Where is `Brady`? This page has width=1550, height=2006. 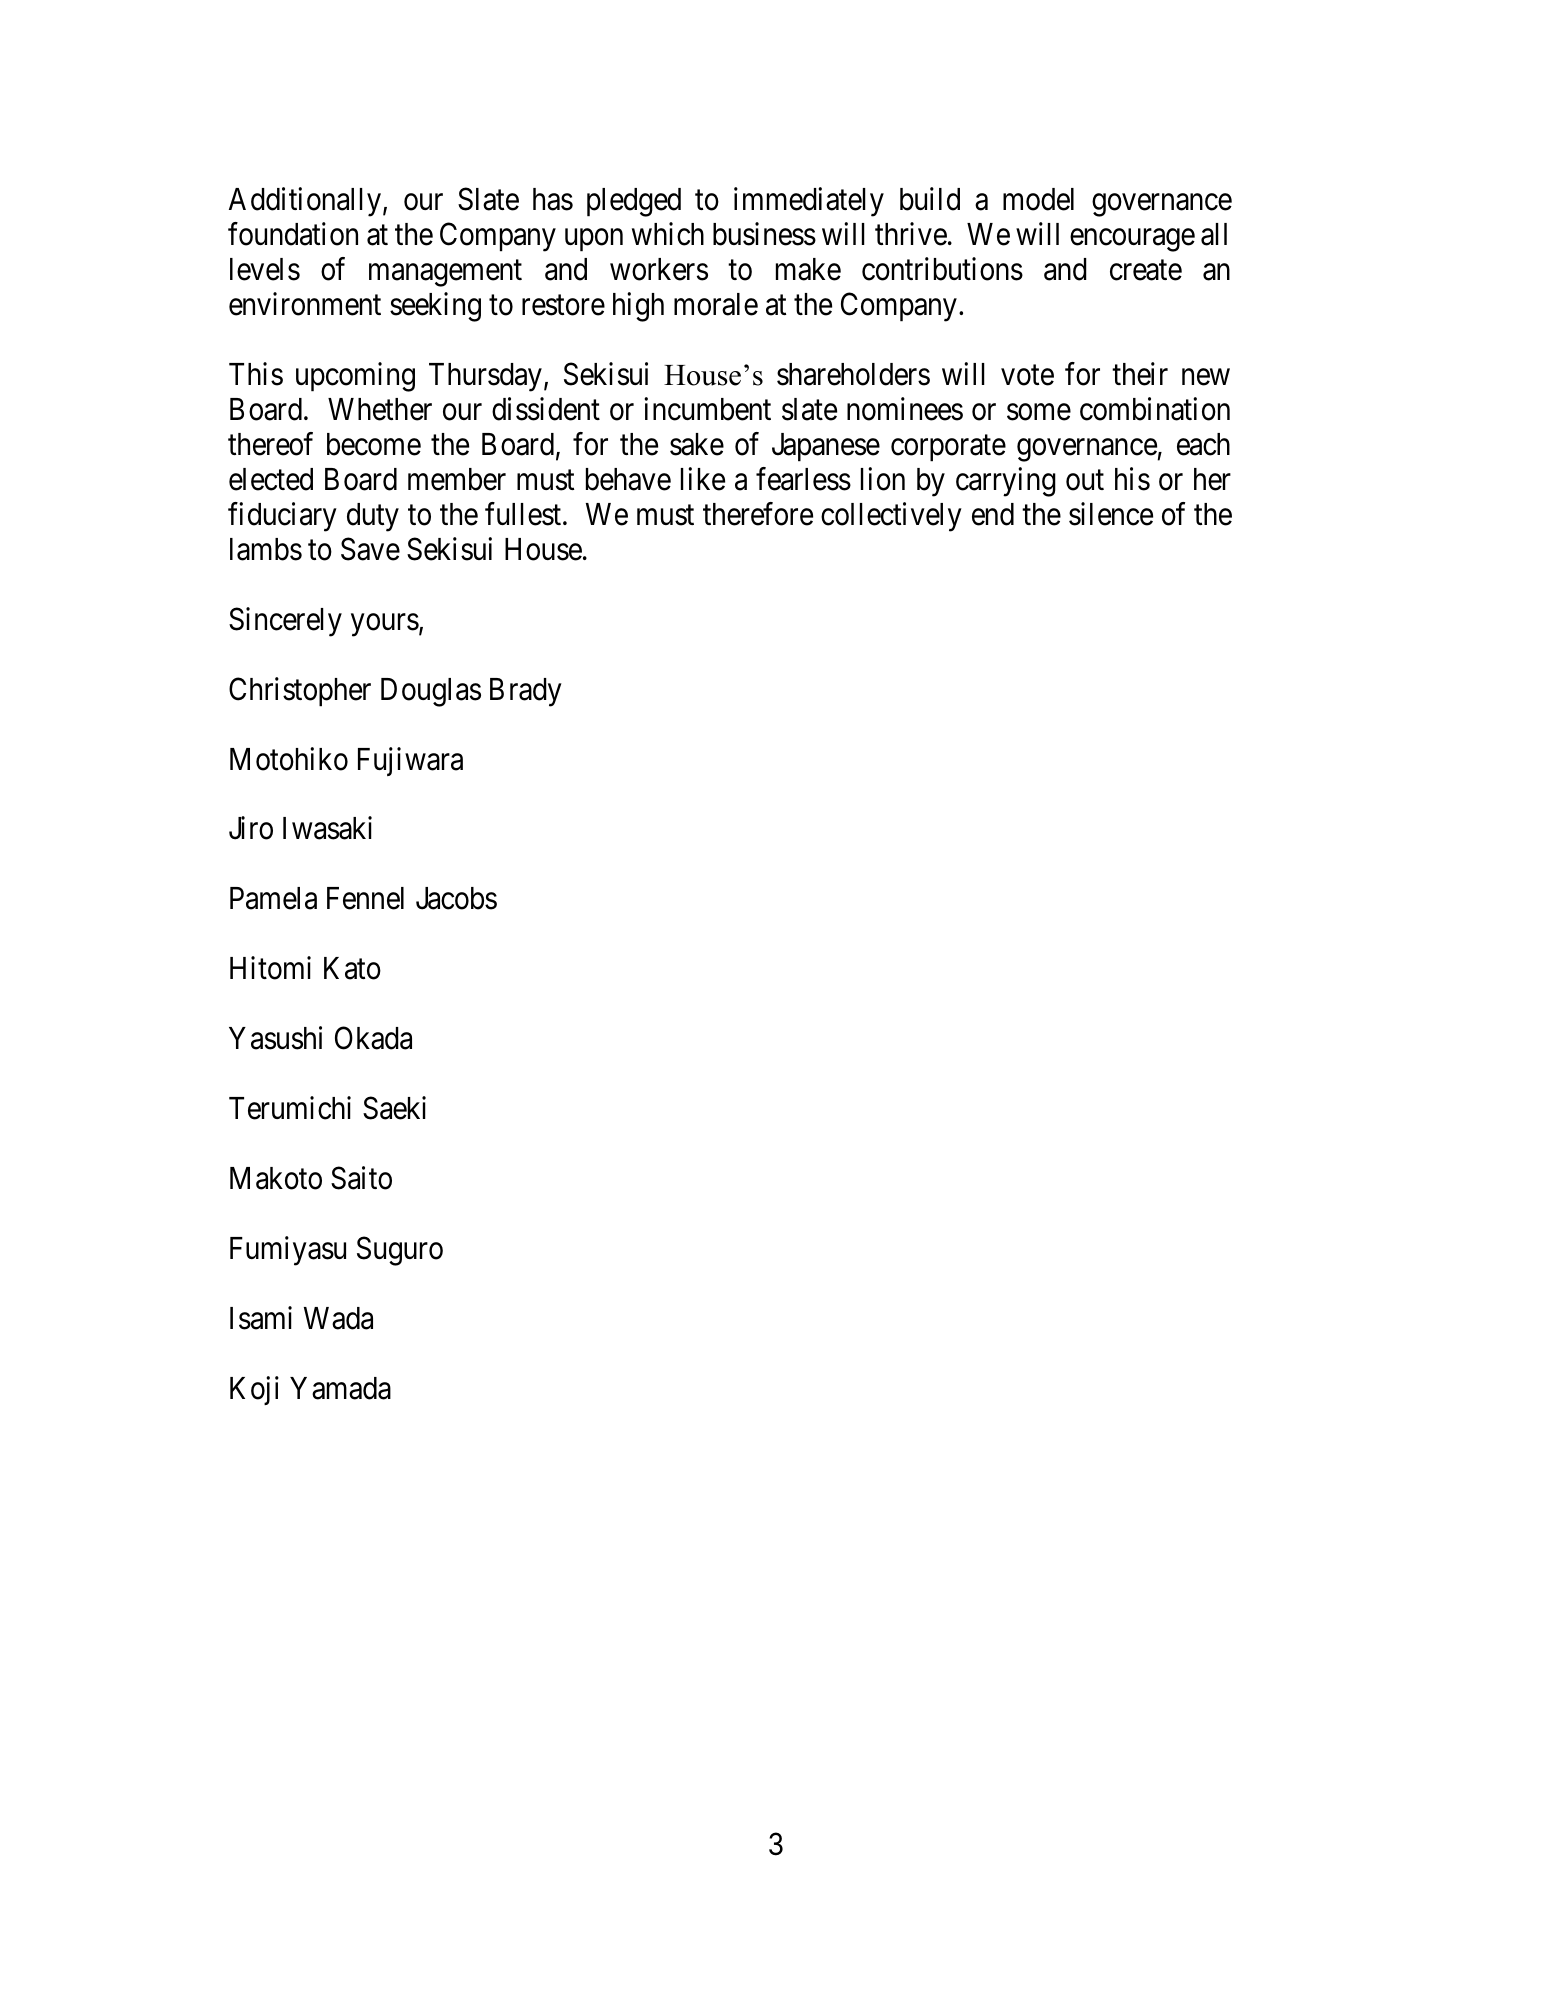
Brady is located at coordinates (526, 692).
